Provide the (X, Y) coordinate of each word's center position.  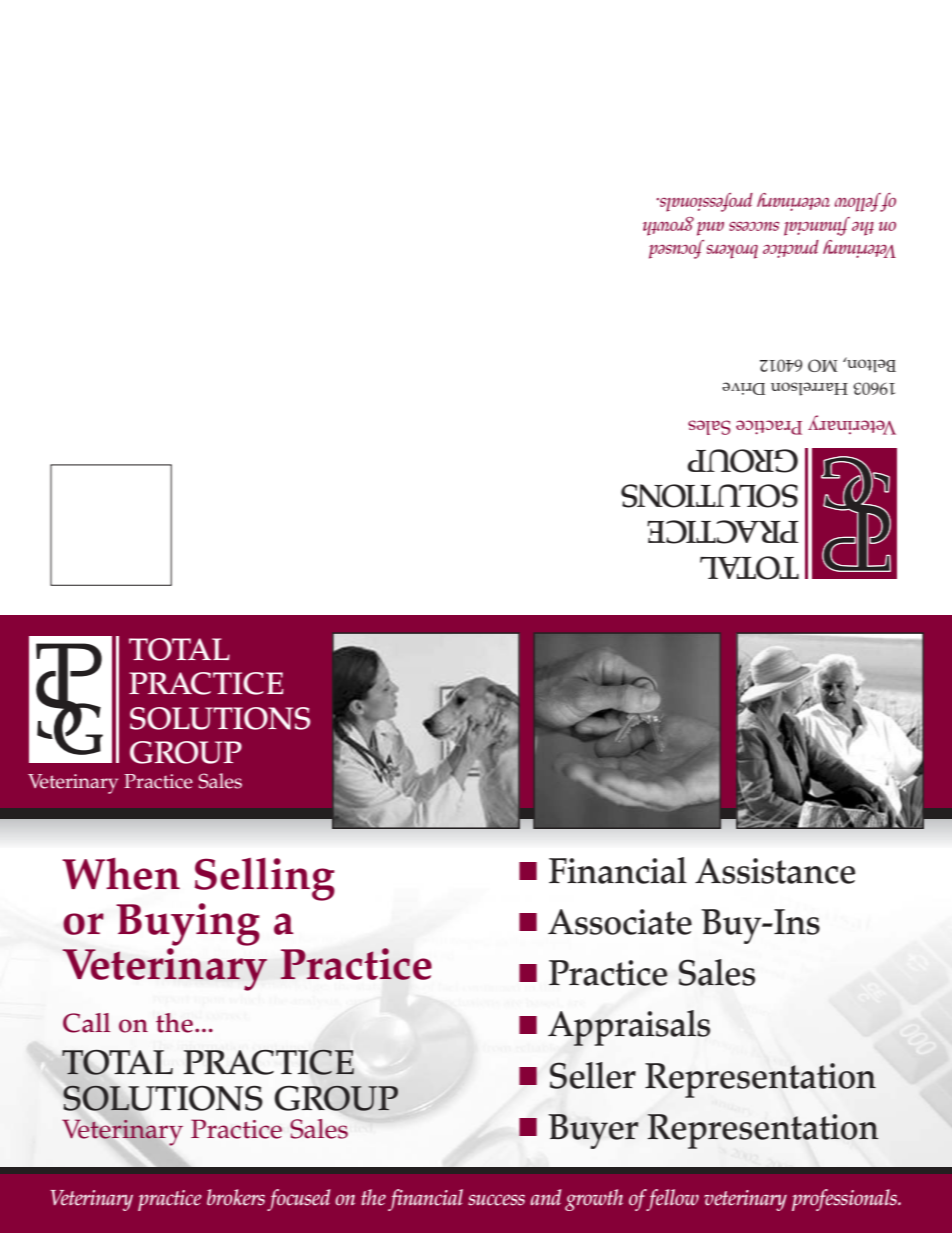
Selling (265, 879)
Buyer (593, 1131)
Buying (188, 924)
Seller (593, 1075)
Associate (620, 922)
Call (86, 1023)
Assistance (775, 871)
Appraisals (629, 1028)
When (121, 873)
